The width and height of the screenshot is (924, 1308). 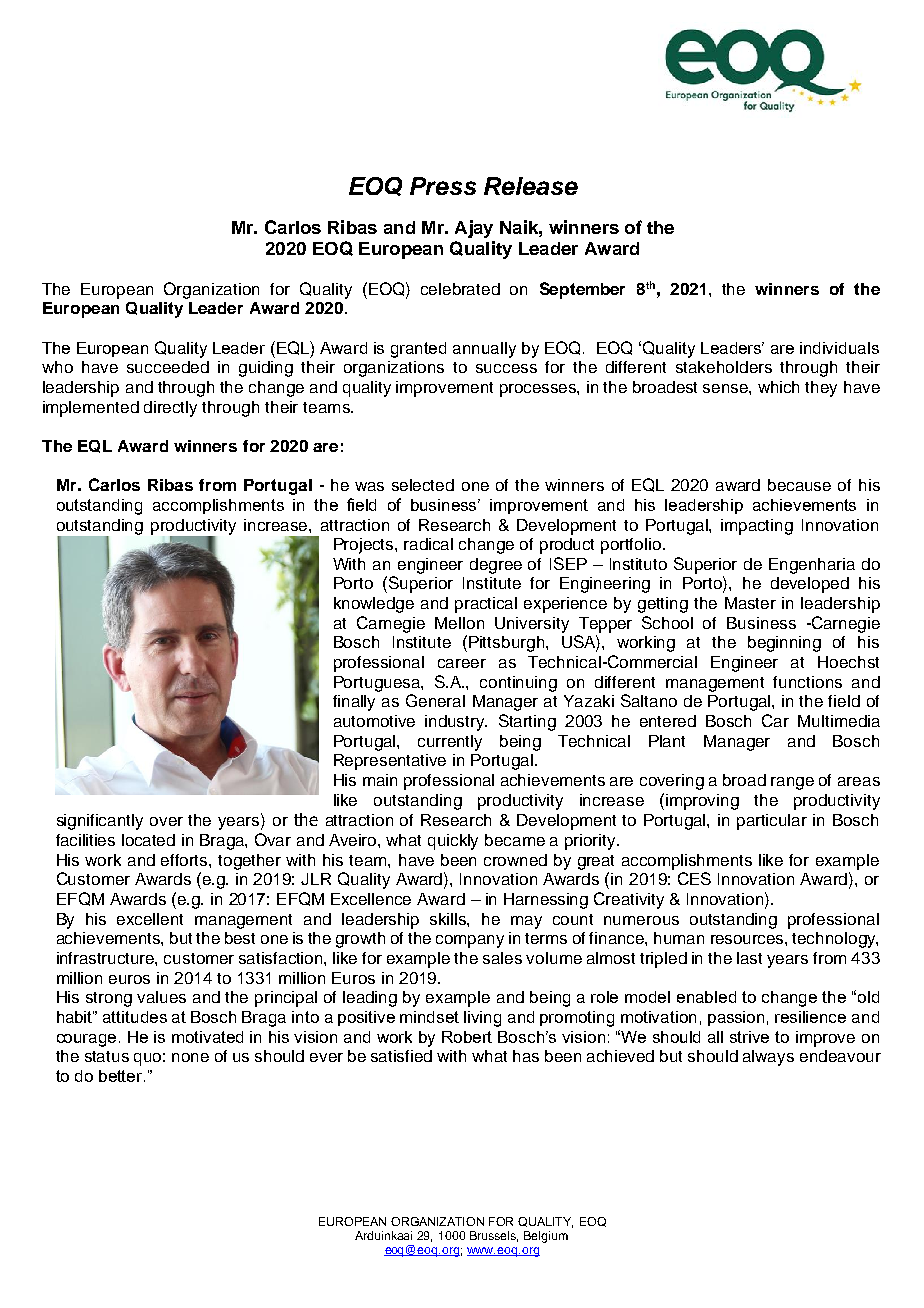 What do you see at coordinates (474, 229) in the screenshot?
I see `Ajay` at bounding box center [474, 229].
